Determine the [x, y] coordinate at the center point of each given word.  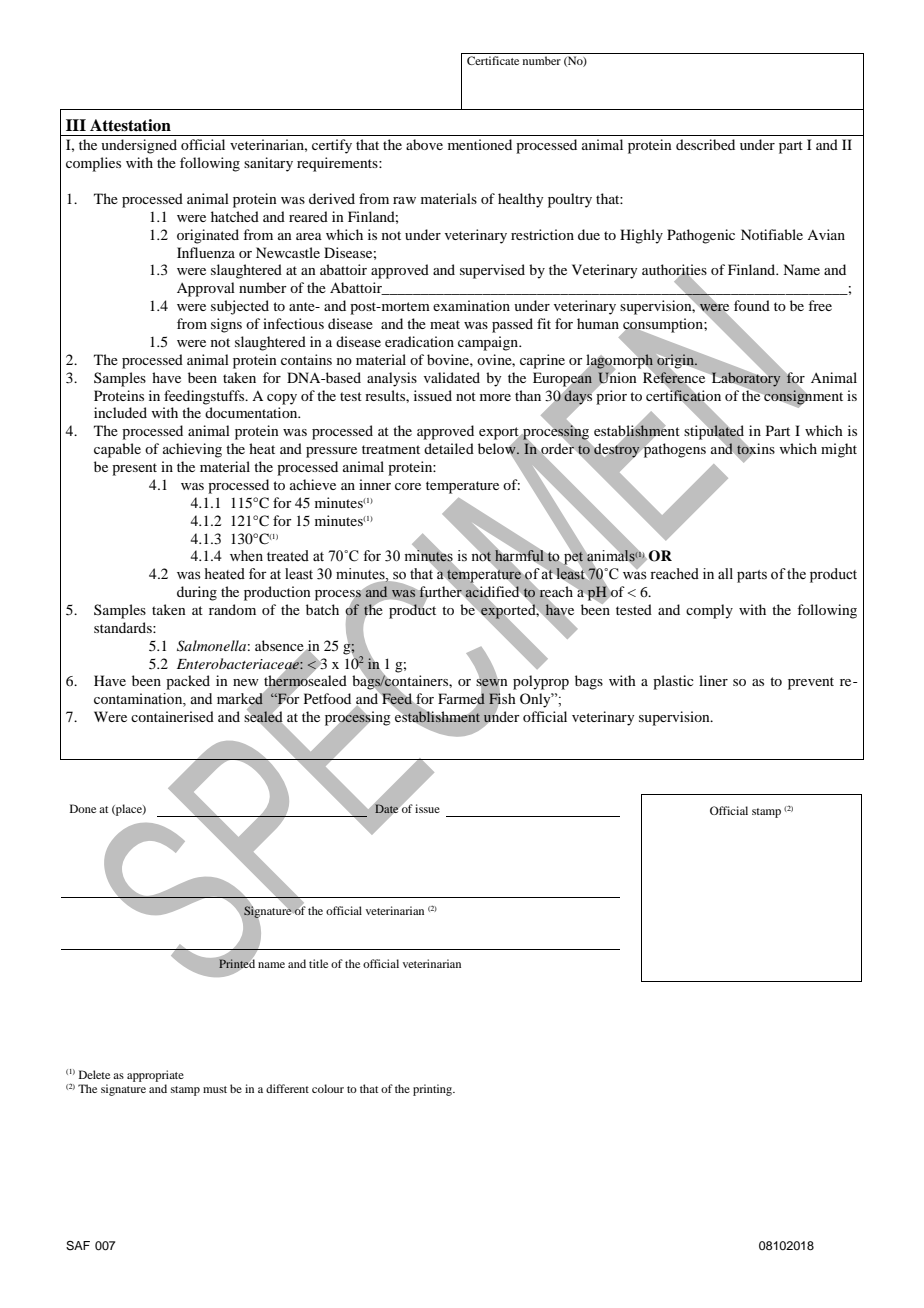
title [318, 963]
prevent [811, 683]
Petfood [327, 698]
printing [434, 1090]
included [120, 412]
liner [713, 680]
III [76, 125]
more [495, 397]
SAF [78, 1246]
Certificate [493, 60]
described [705, 144]
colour [328, 1088]
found [752, 305]
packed [188, 682]
